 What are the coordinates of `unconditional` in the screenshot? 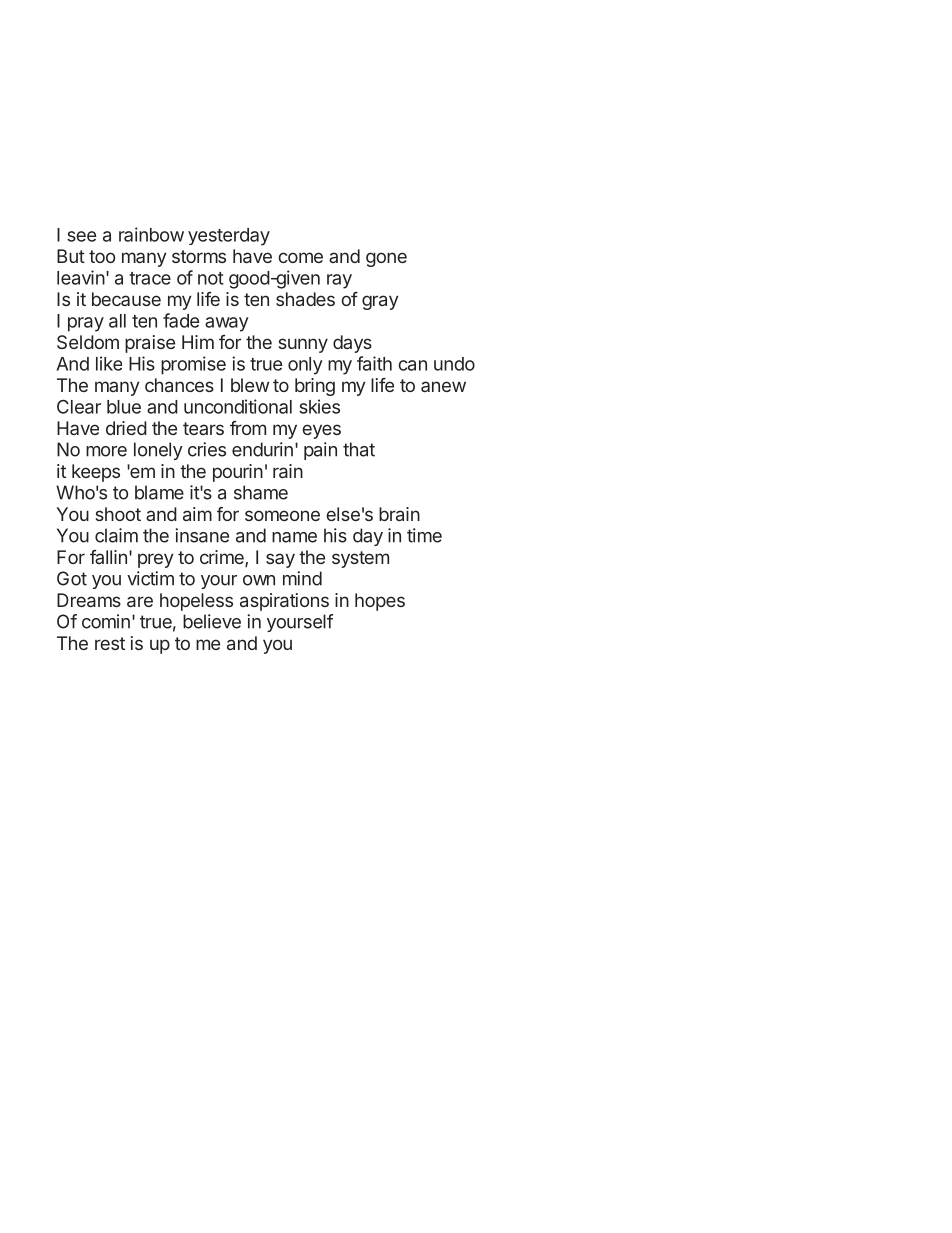 It's located at (238, 406).
